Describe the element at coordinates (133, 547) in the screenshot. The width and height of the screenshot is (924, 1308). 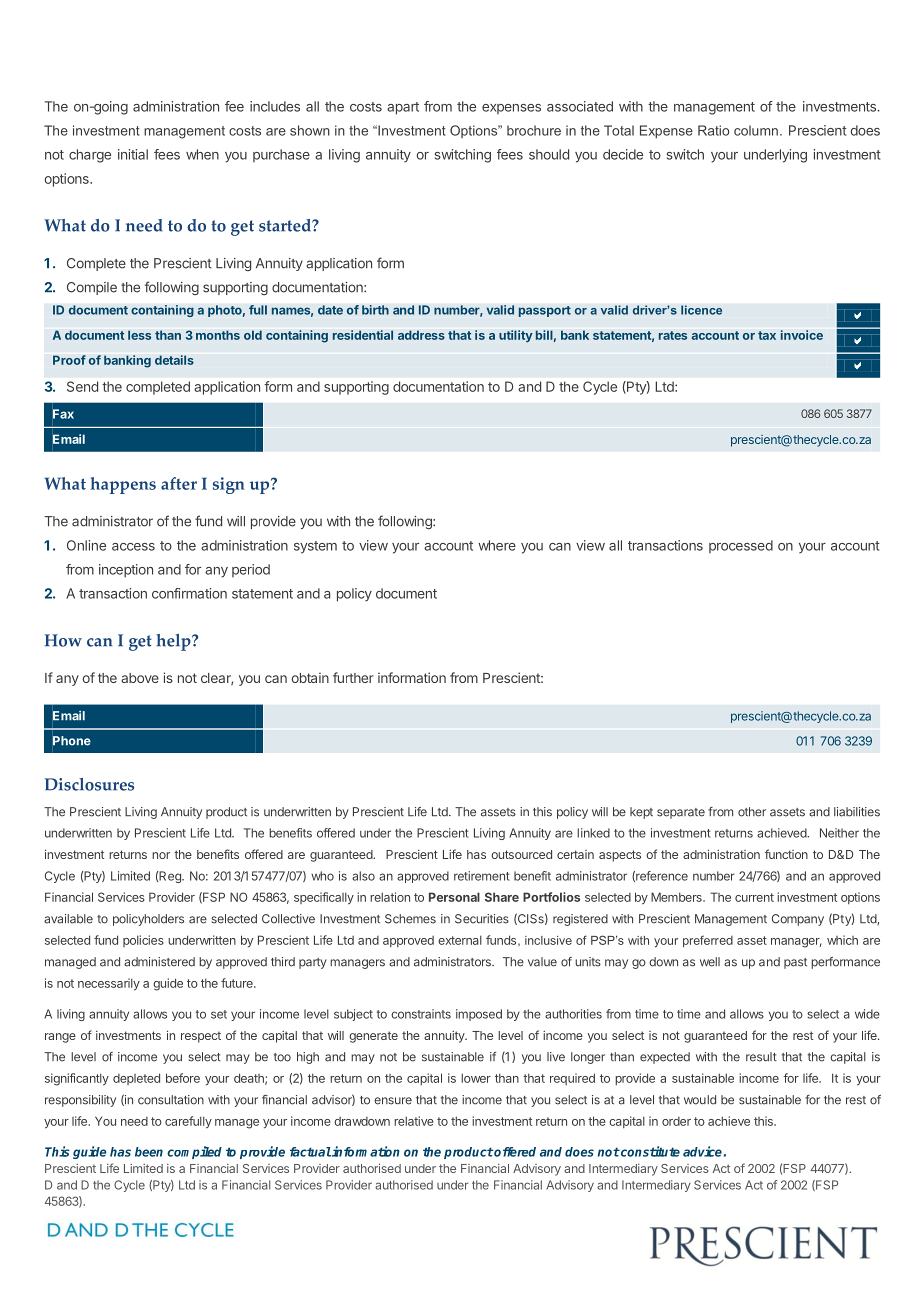
I see `access` at that location.
